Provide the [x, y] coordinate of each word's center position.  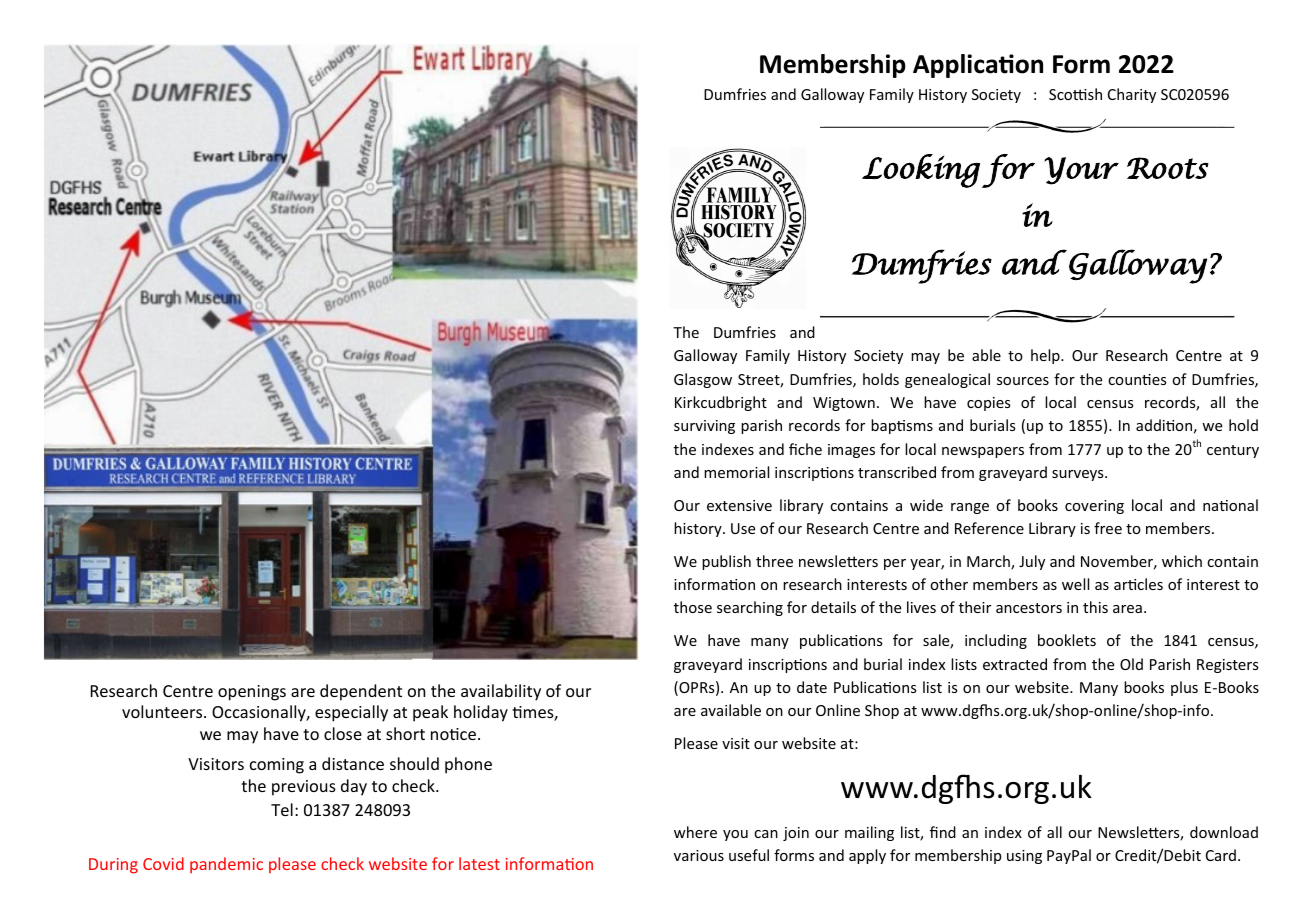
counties [1137, 379]
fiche [805, 449]
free [1108, 528]
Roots [1168, 168]
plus [1184, 688]
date [812, 687]
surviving [704, 427]
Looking [921, 171]
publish [726, 562]
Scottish [1075, 94]
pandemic [226, 865]
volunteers [163, 711]
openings [252, 693]
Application [978, 66]
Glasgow [703, 380]
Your [1081, 171]
